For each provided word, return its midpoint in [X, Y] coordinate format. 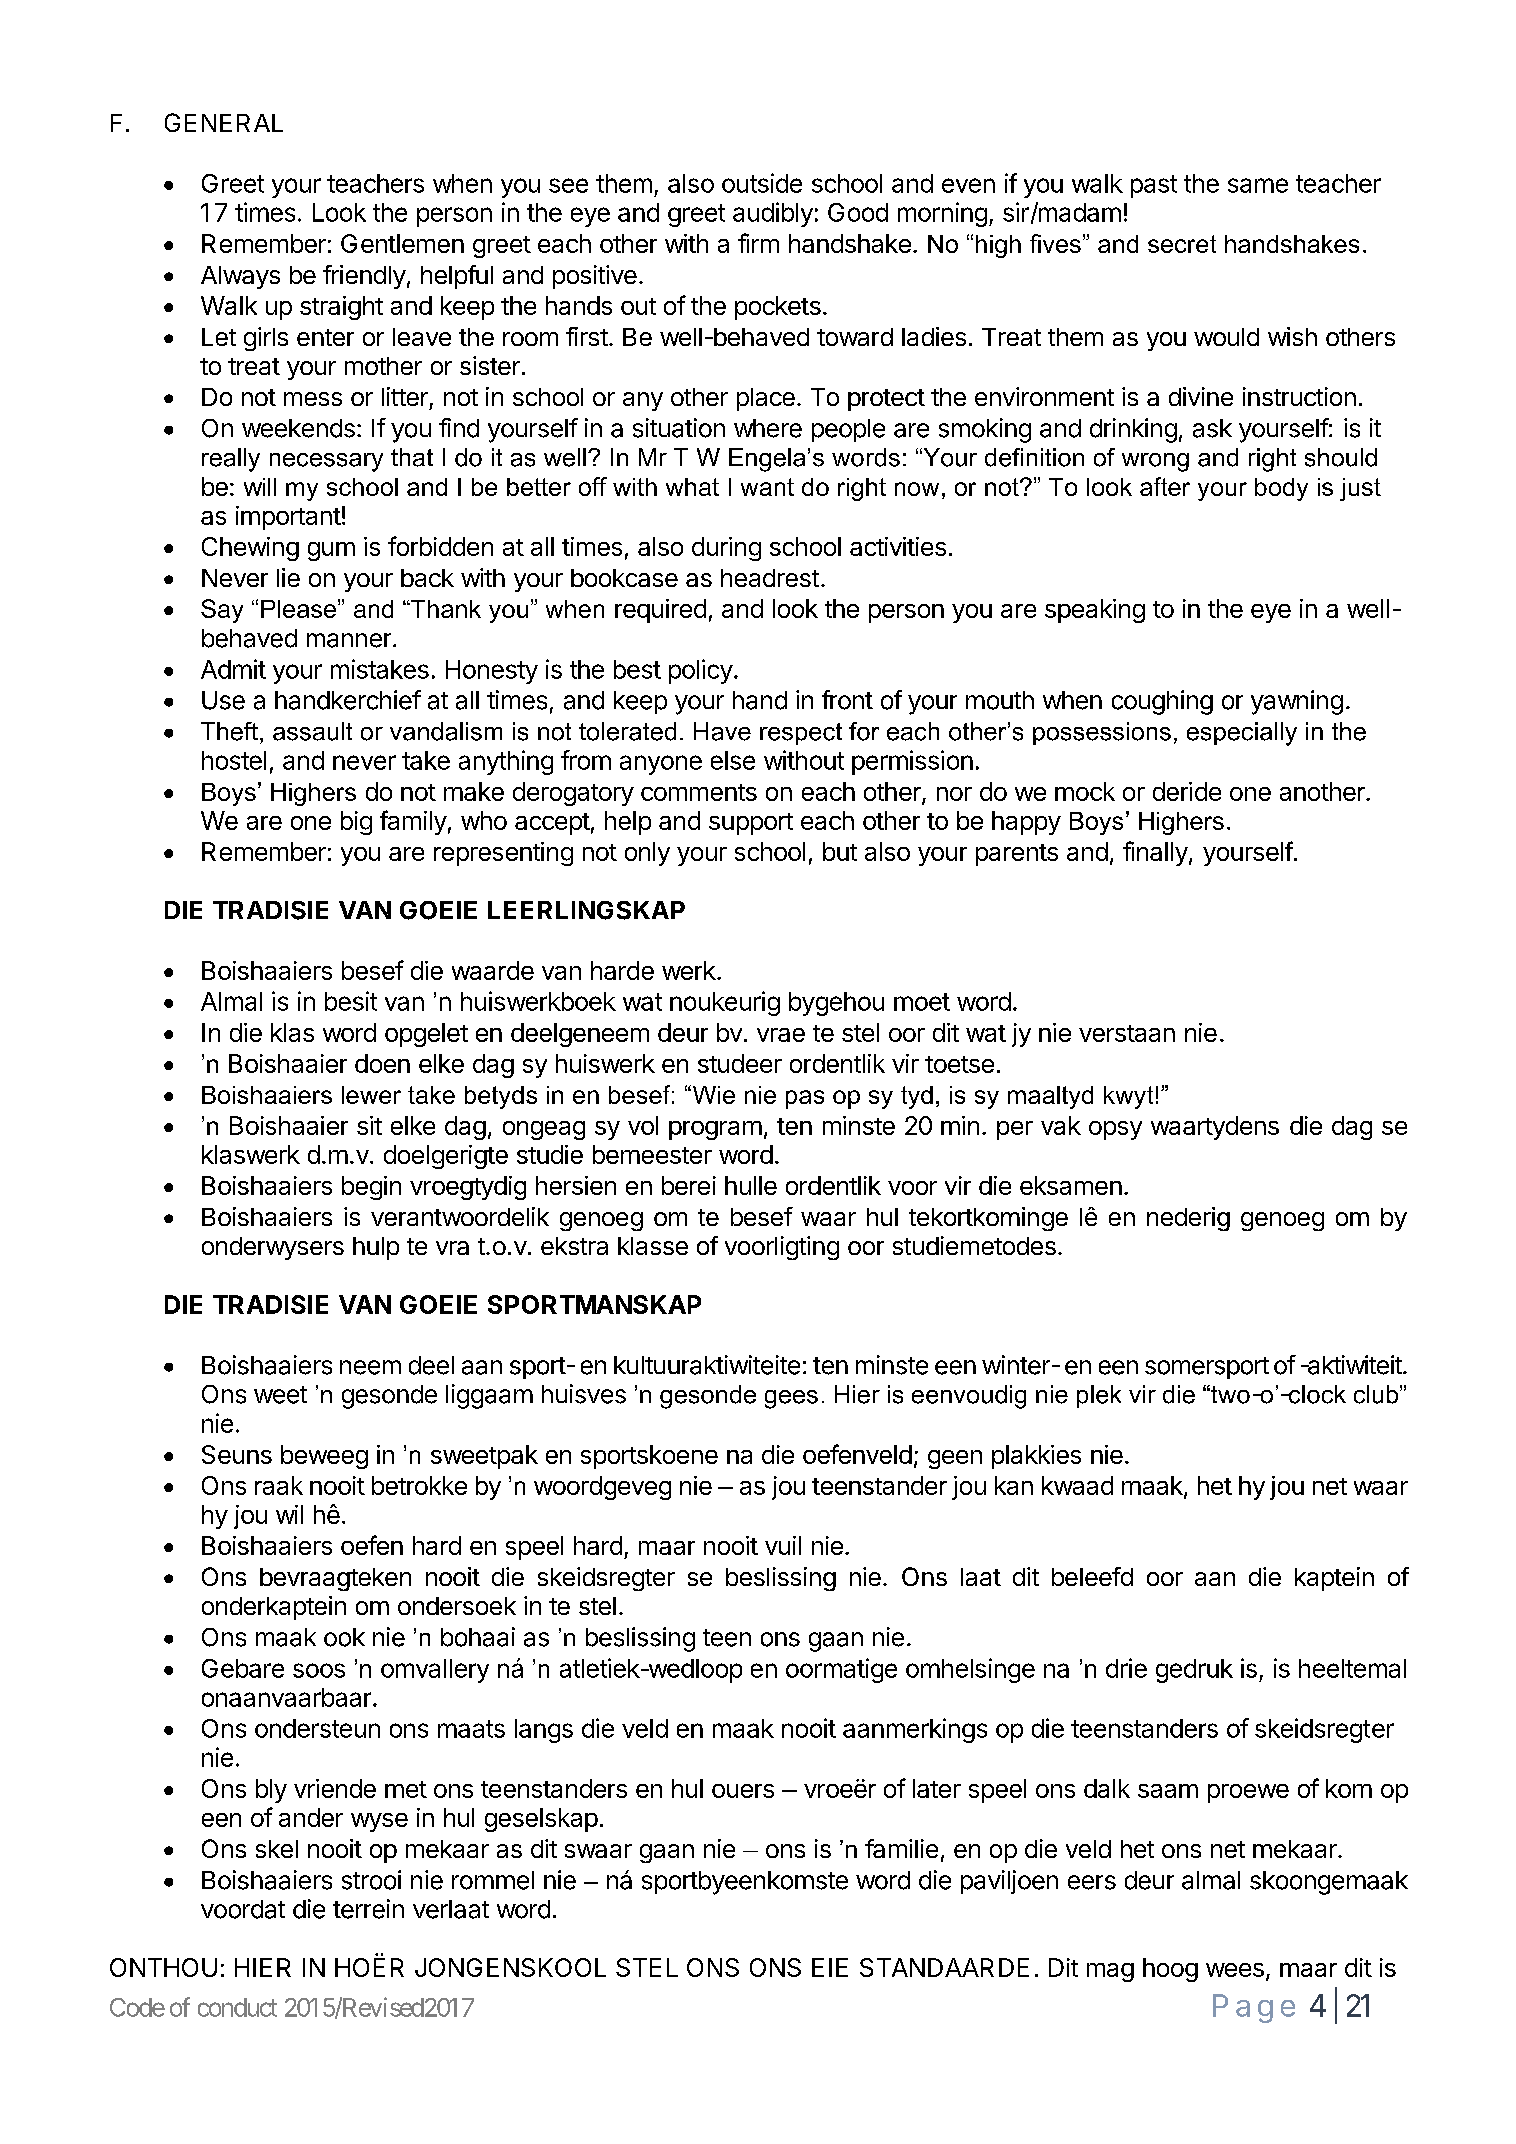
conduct [237, 2007]
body [1281, 489]
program [715, 1130]
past [1154, 186]
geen [955, 1459]
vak [1061, 1125]
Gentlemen [402, 243]
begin [371, 1188]
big [356, 823]
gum [331, 551]
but [840, 851]
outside [762, 183]
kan [1014, 1485]
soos [319, 1670]
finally [1155, 853]
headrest [770, 578]
